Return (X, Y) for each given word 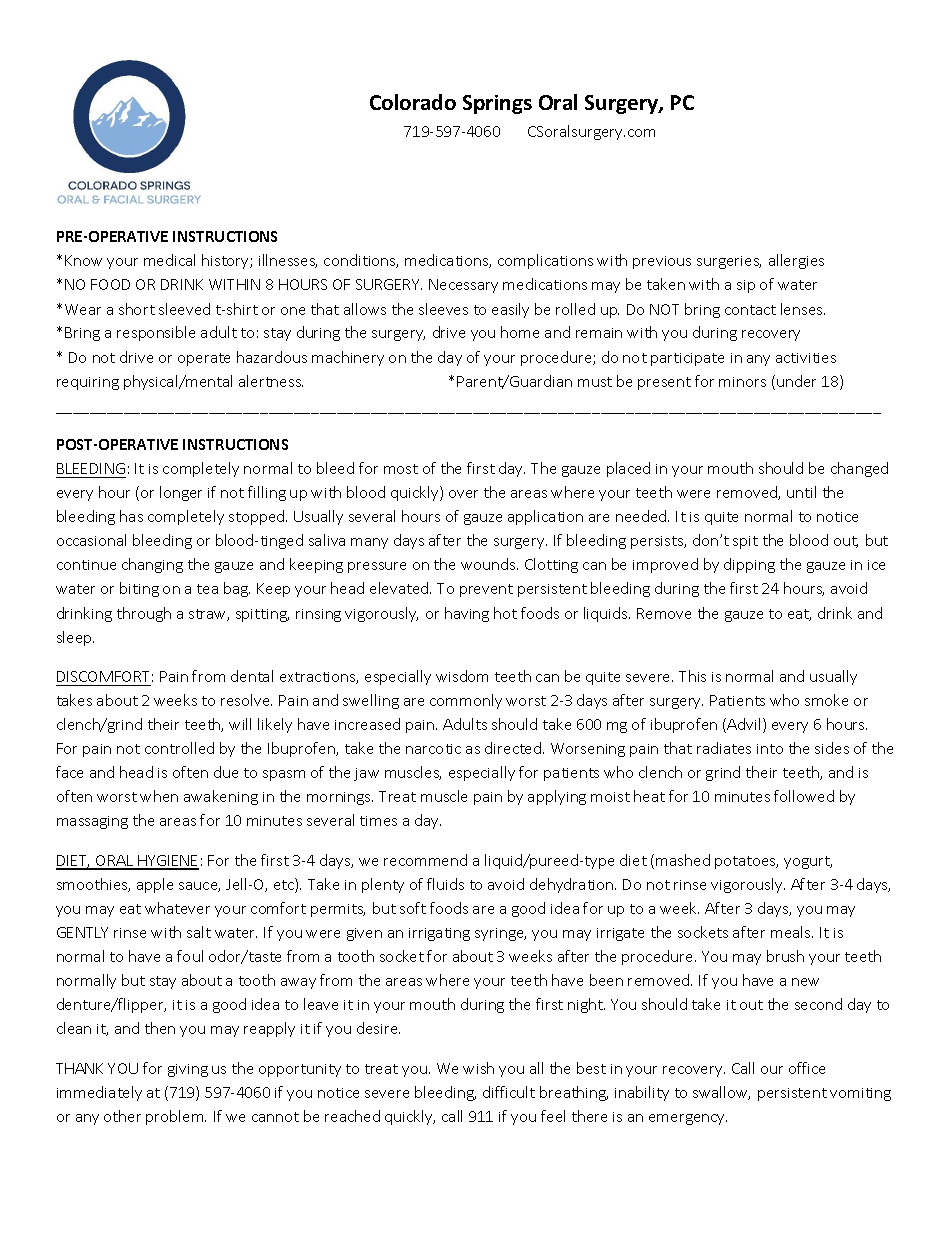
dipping (749, 565)
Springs (497, 104)
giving (188, 1070)
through (144, 614)
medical (169, 260)
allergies (796, 261)
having (467, 614)
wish (478, 1068)
